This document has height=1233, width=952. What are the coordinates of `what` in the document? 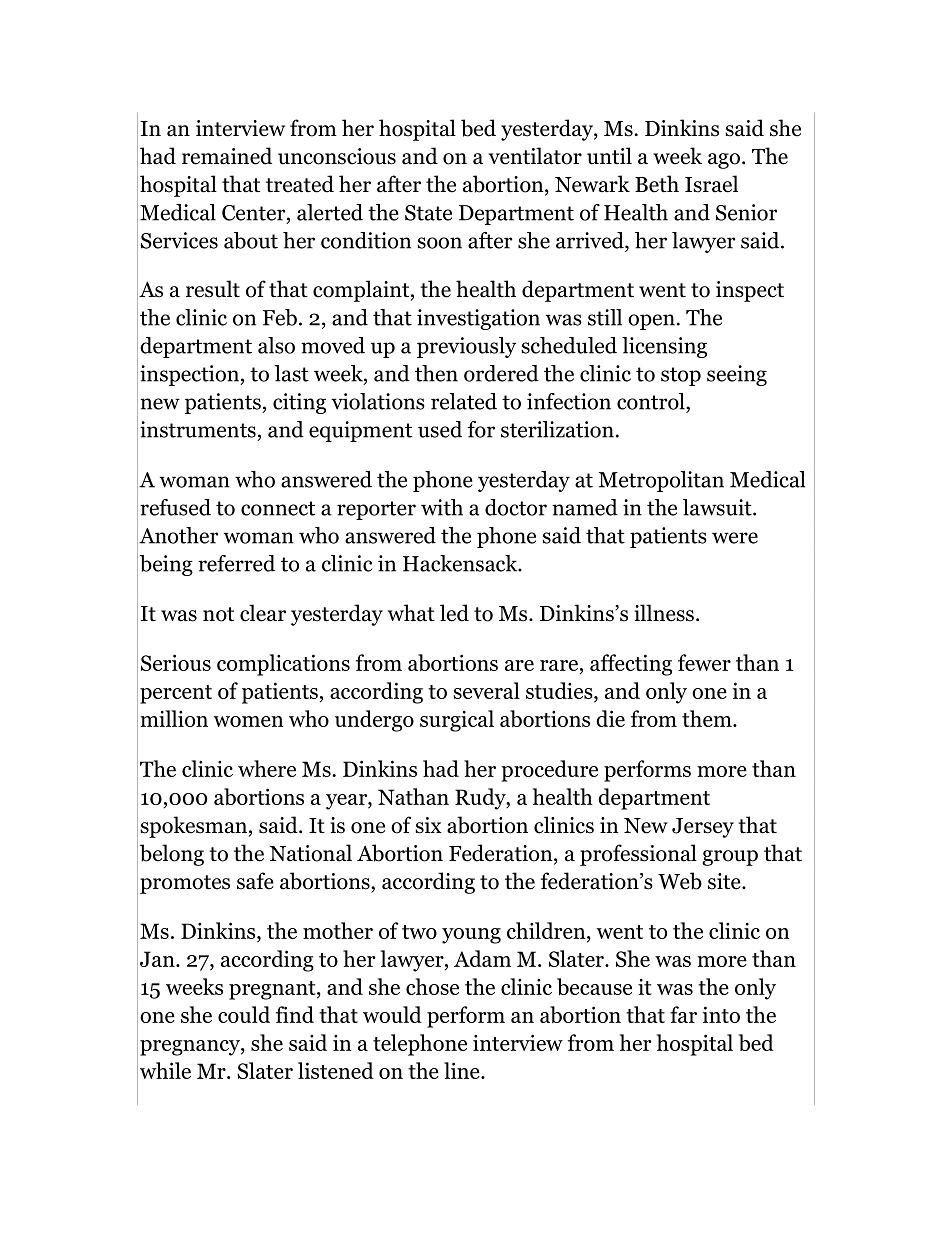 It's located at (411, 613).
